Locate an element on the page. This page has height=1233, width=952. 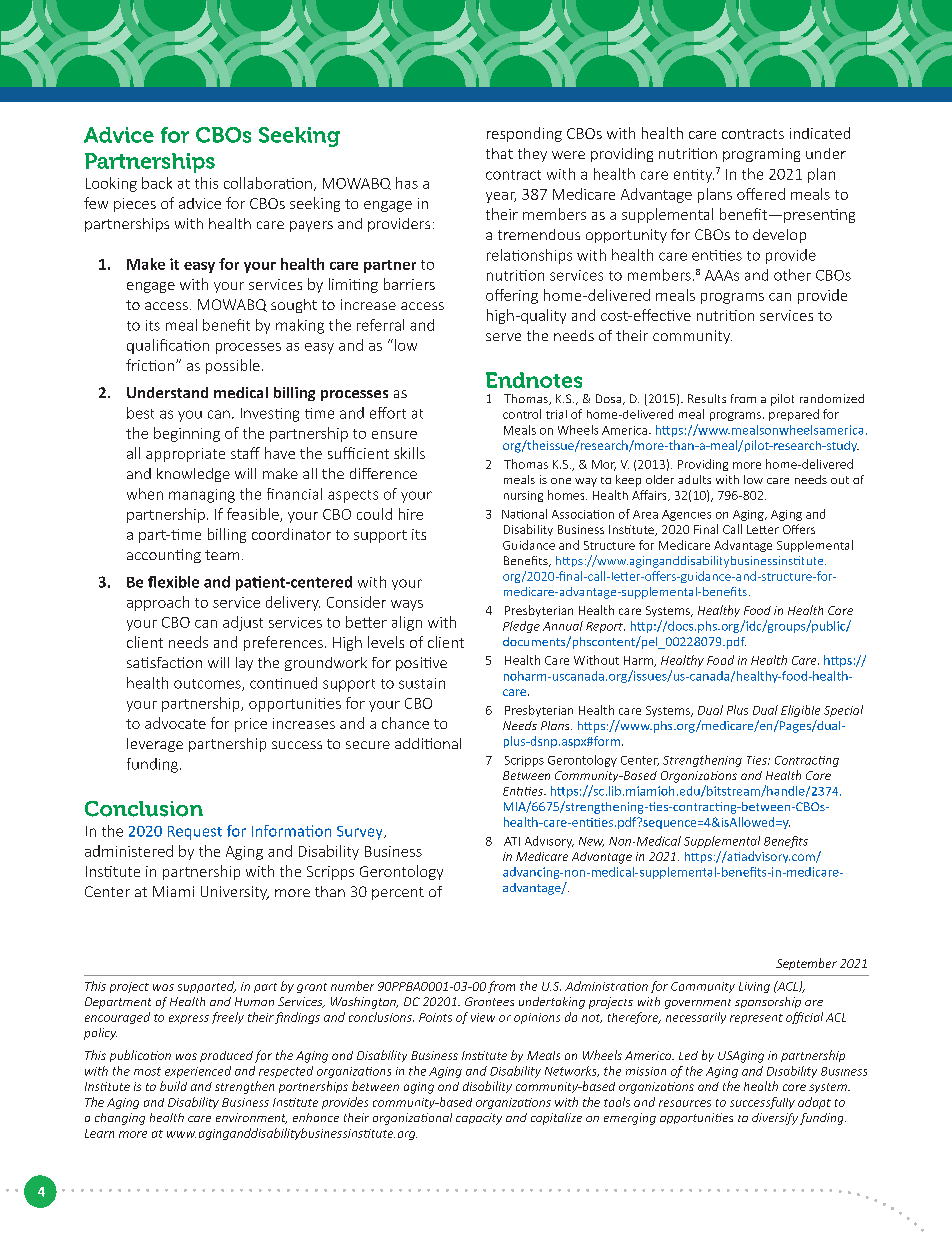
nursing is located at coordinates (523, 496).
